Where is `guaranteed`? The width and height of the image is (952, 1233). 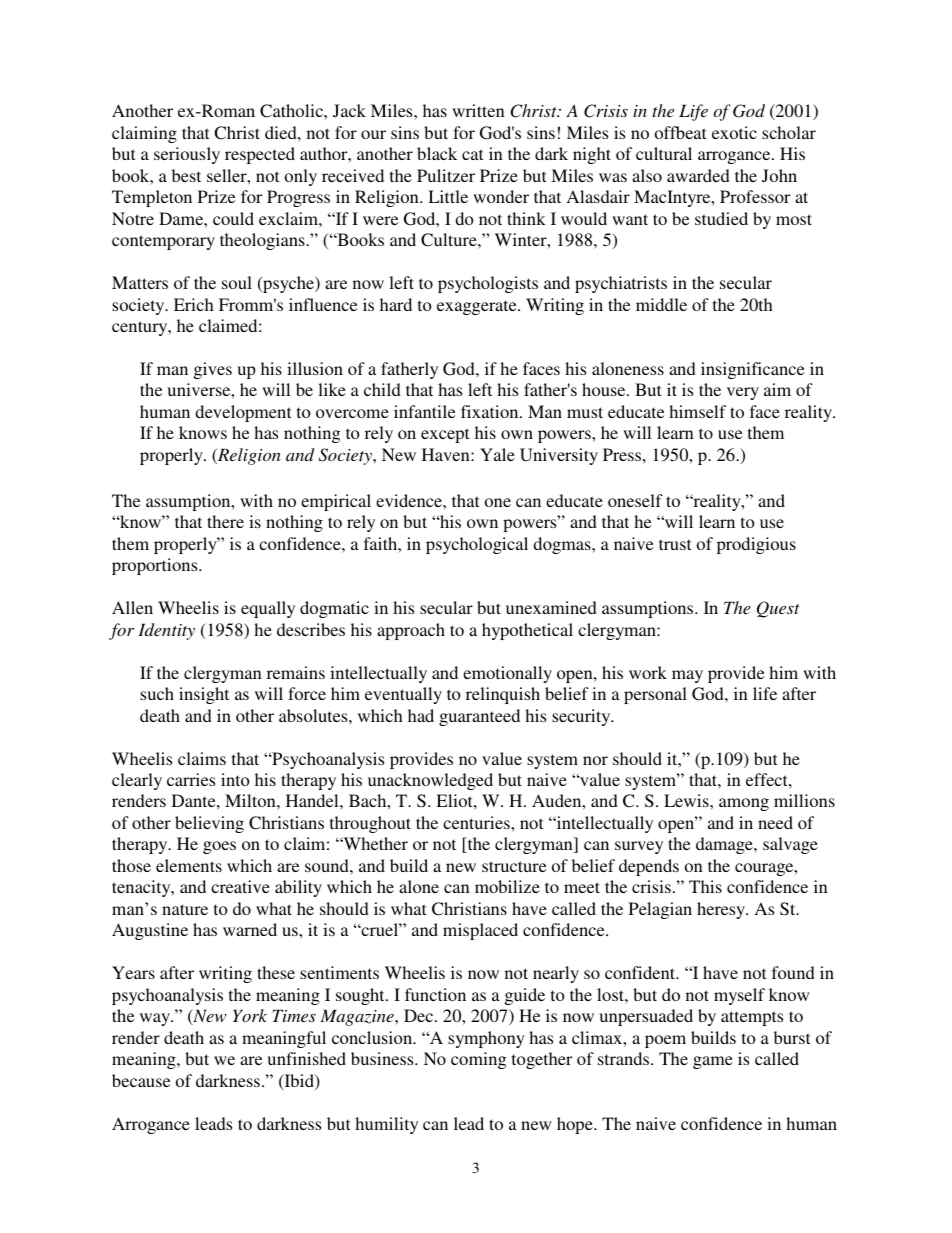 guaranteed is located at coordinates (479, 717).
